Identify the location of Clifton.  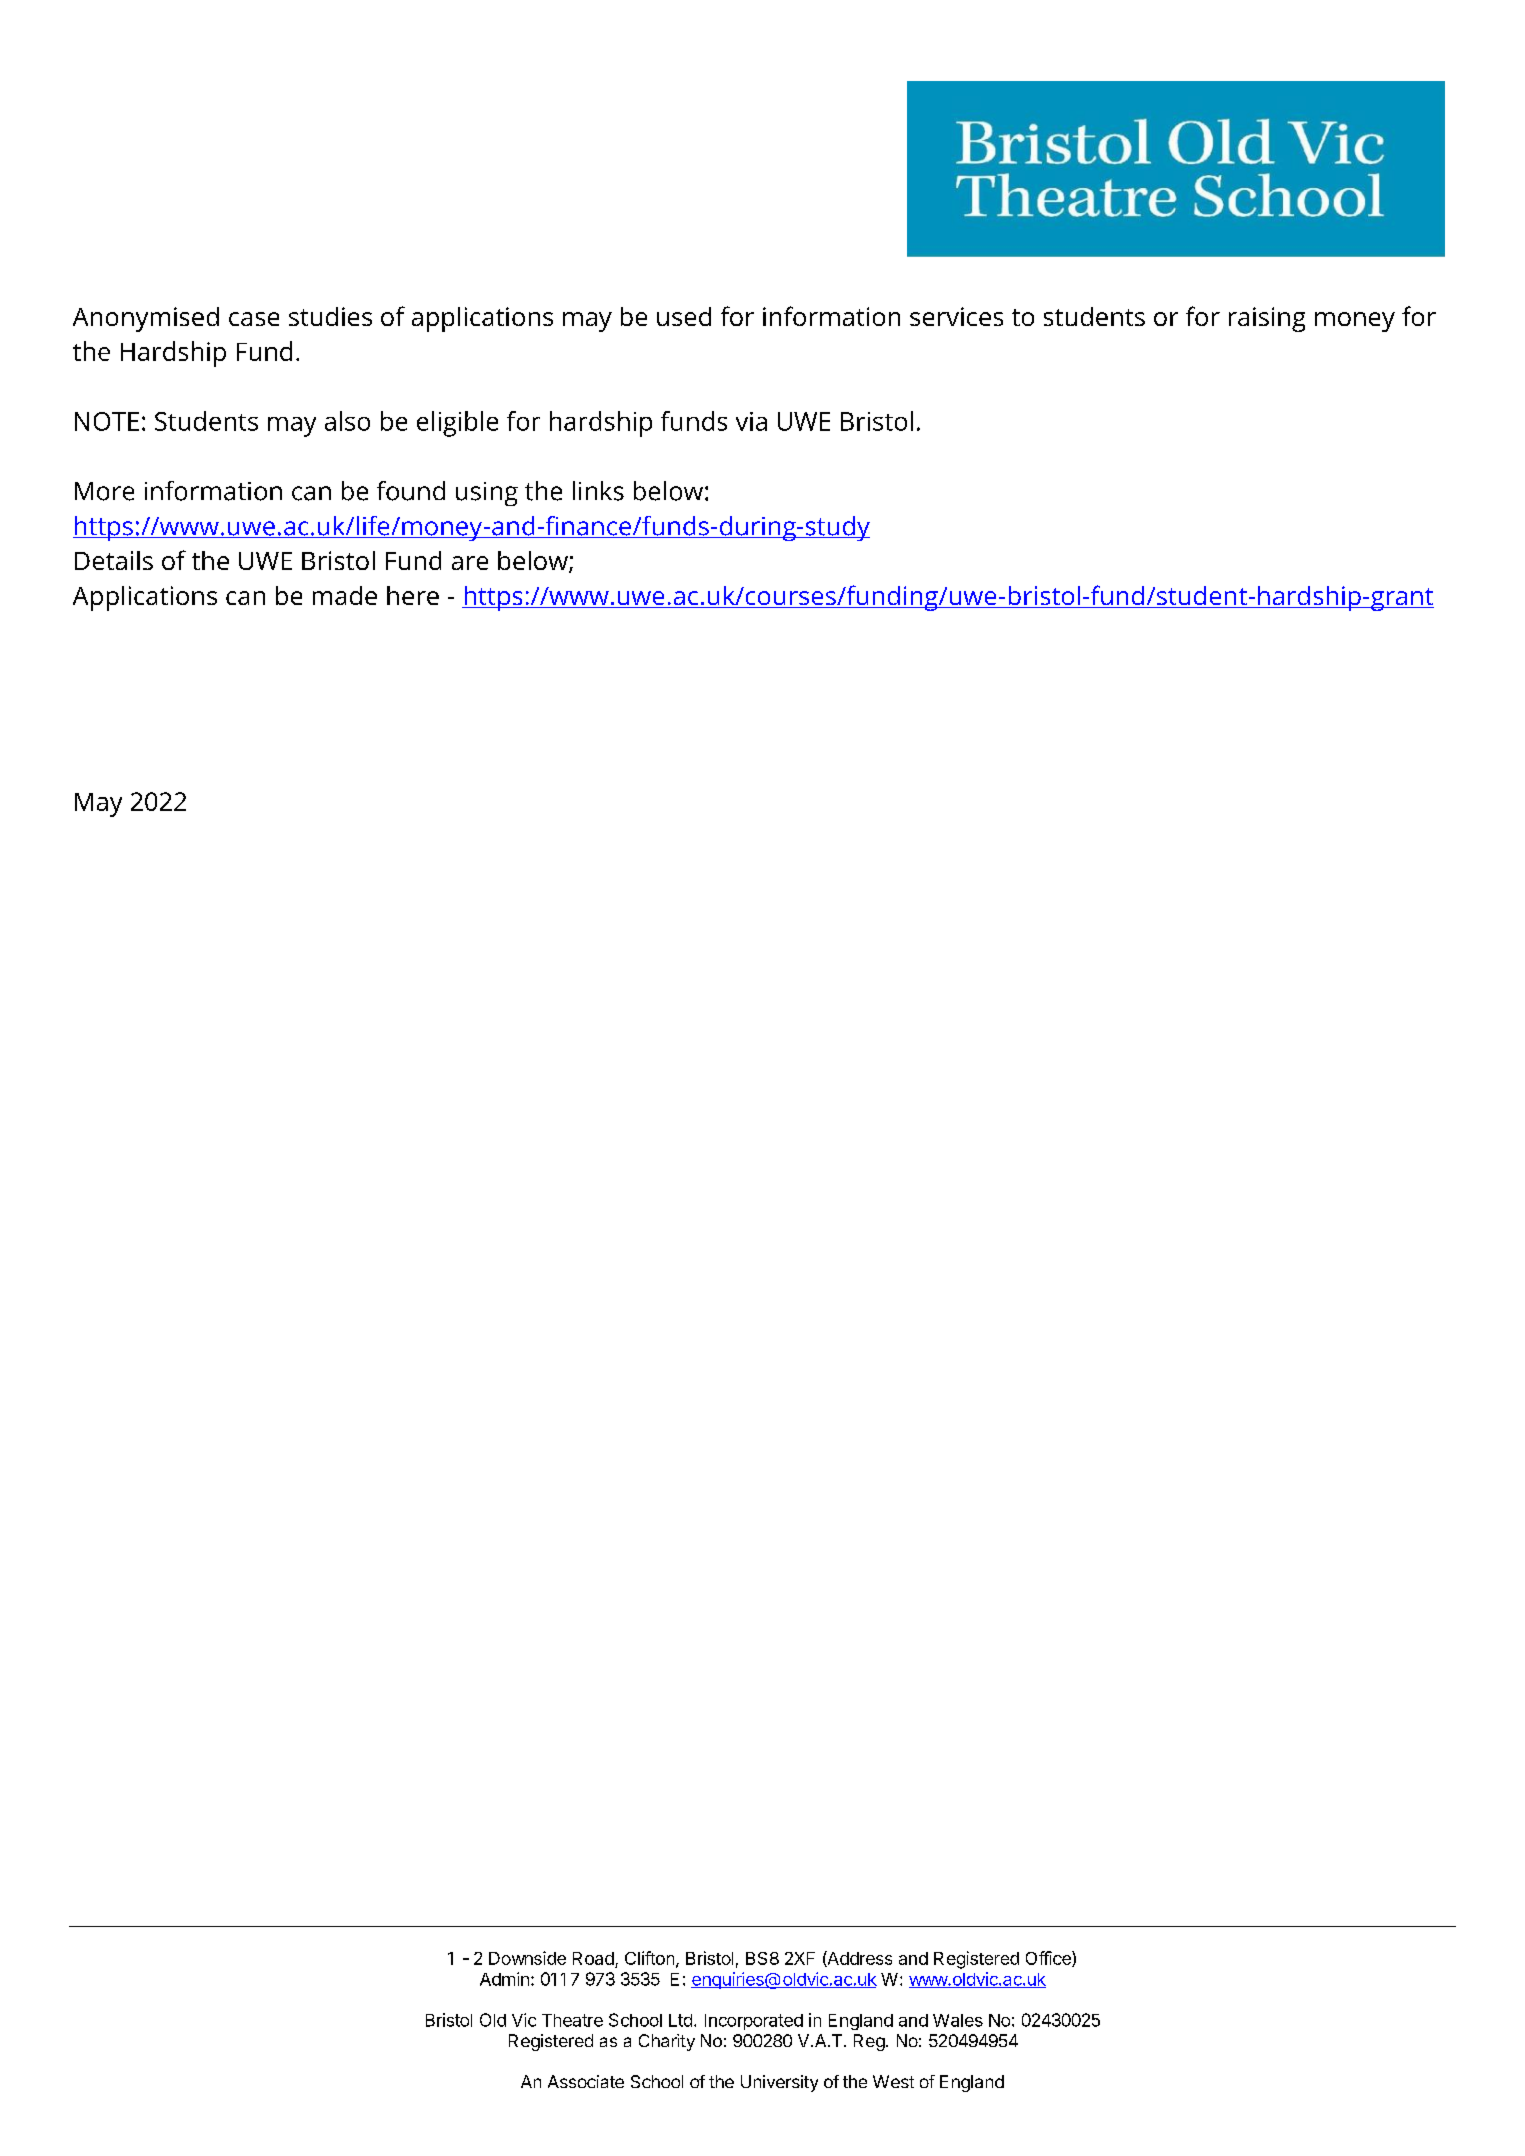
(649, 1958).
